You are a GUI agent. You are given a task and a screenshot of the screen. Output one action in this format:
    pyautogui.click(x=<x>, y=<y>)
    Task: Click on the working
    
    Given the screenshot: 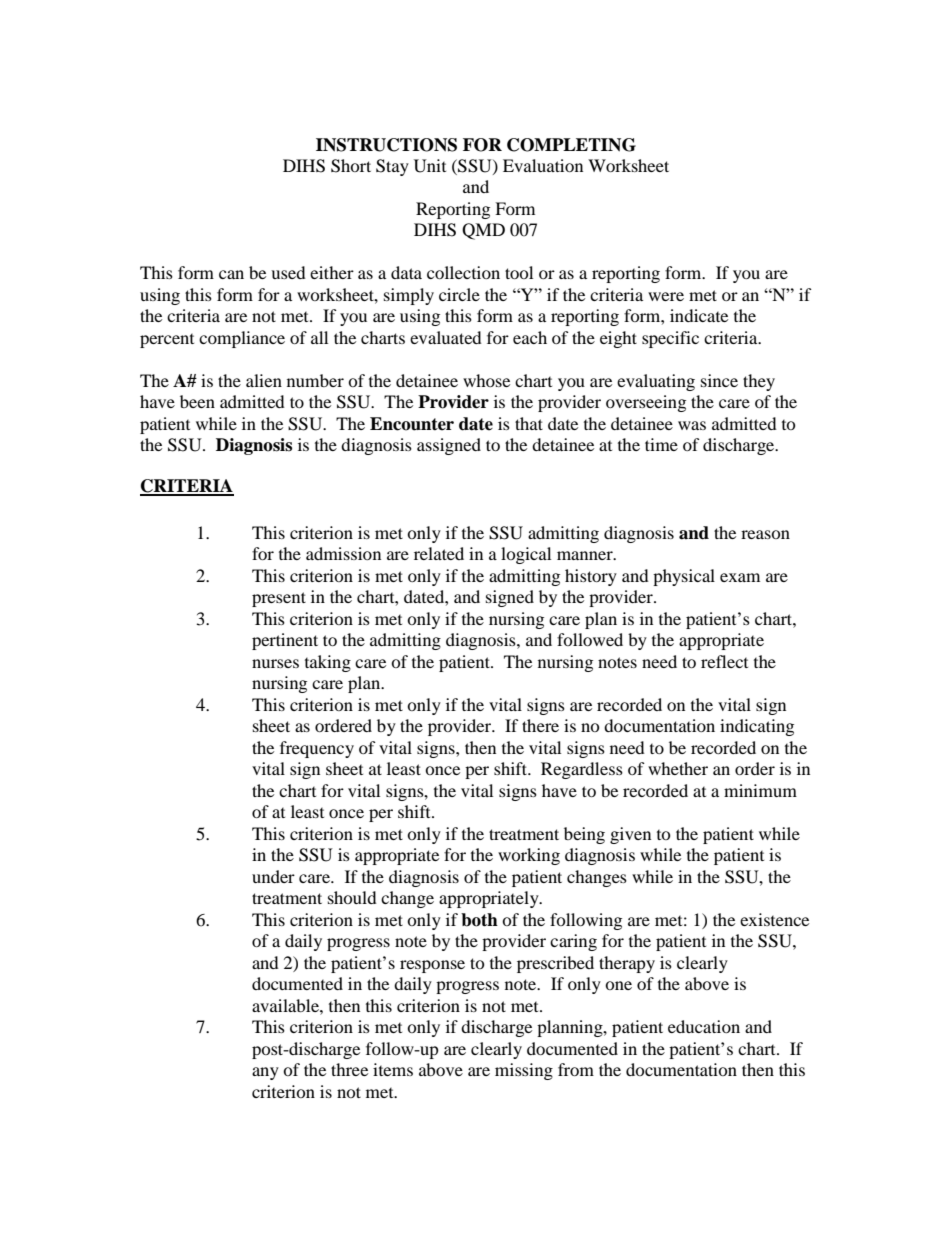 What is the action you would take?
    pyautogui.click(x=529, y=856)
